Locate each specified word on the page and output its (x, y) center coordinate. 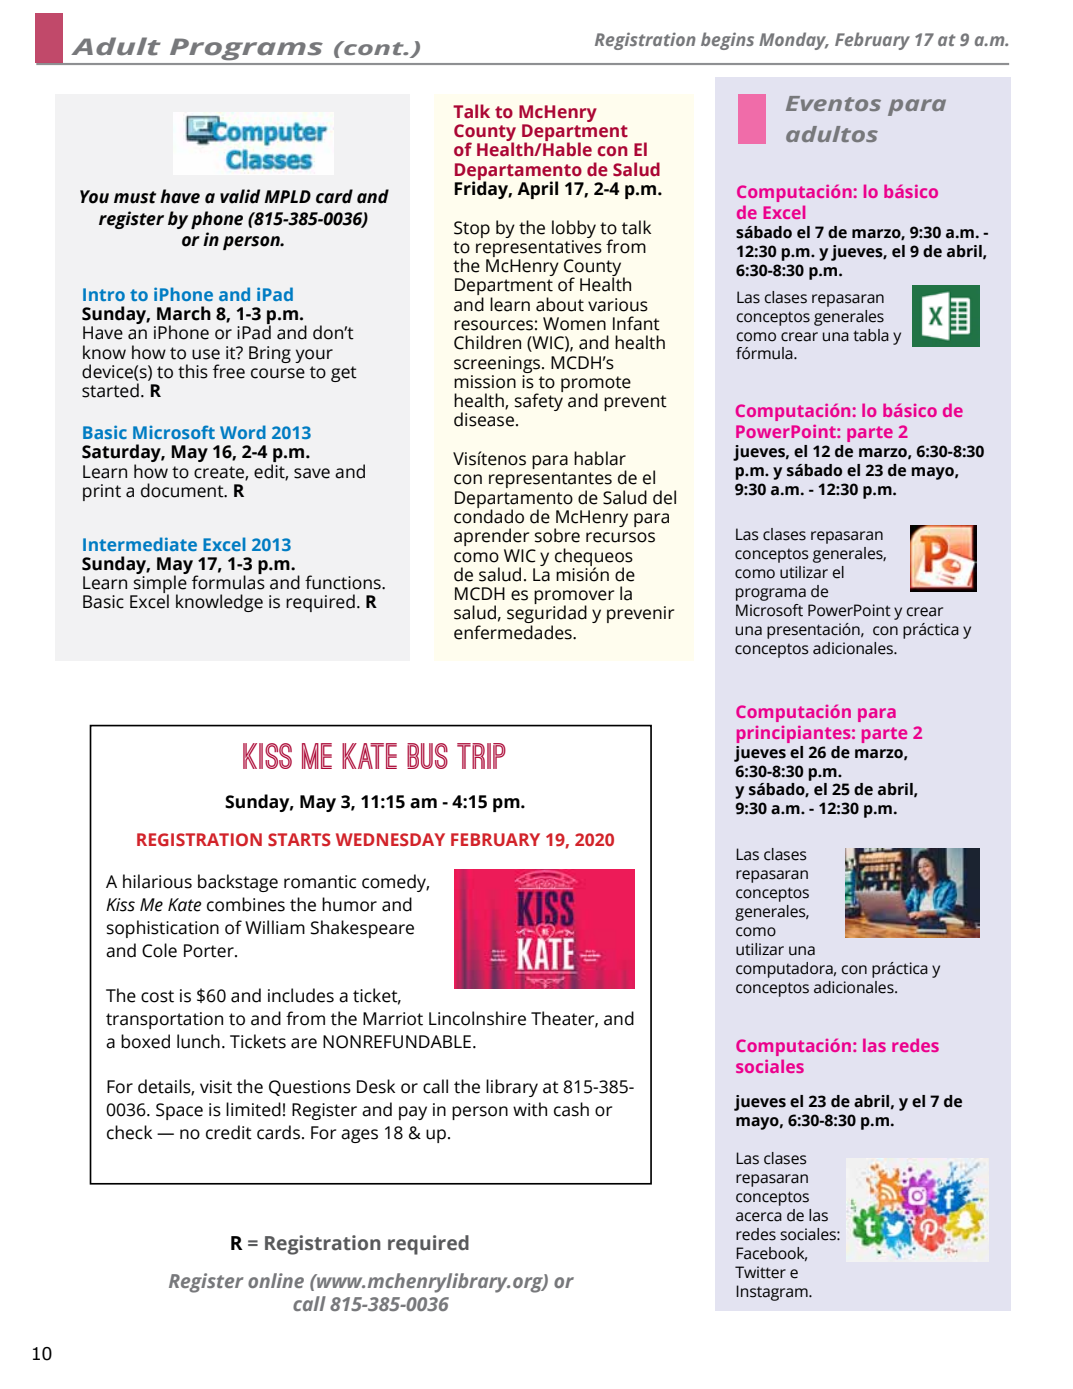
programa (771, 594)
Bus (427, 756)
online (276, 1280)
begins (727, 41)
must (135, 197)
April (537, 190)
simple (160, 584)
